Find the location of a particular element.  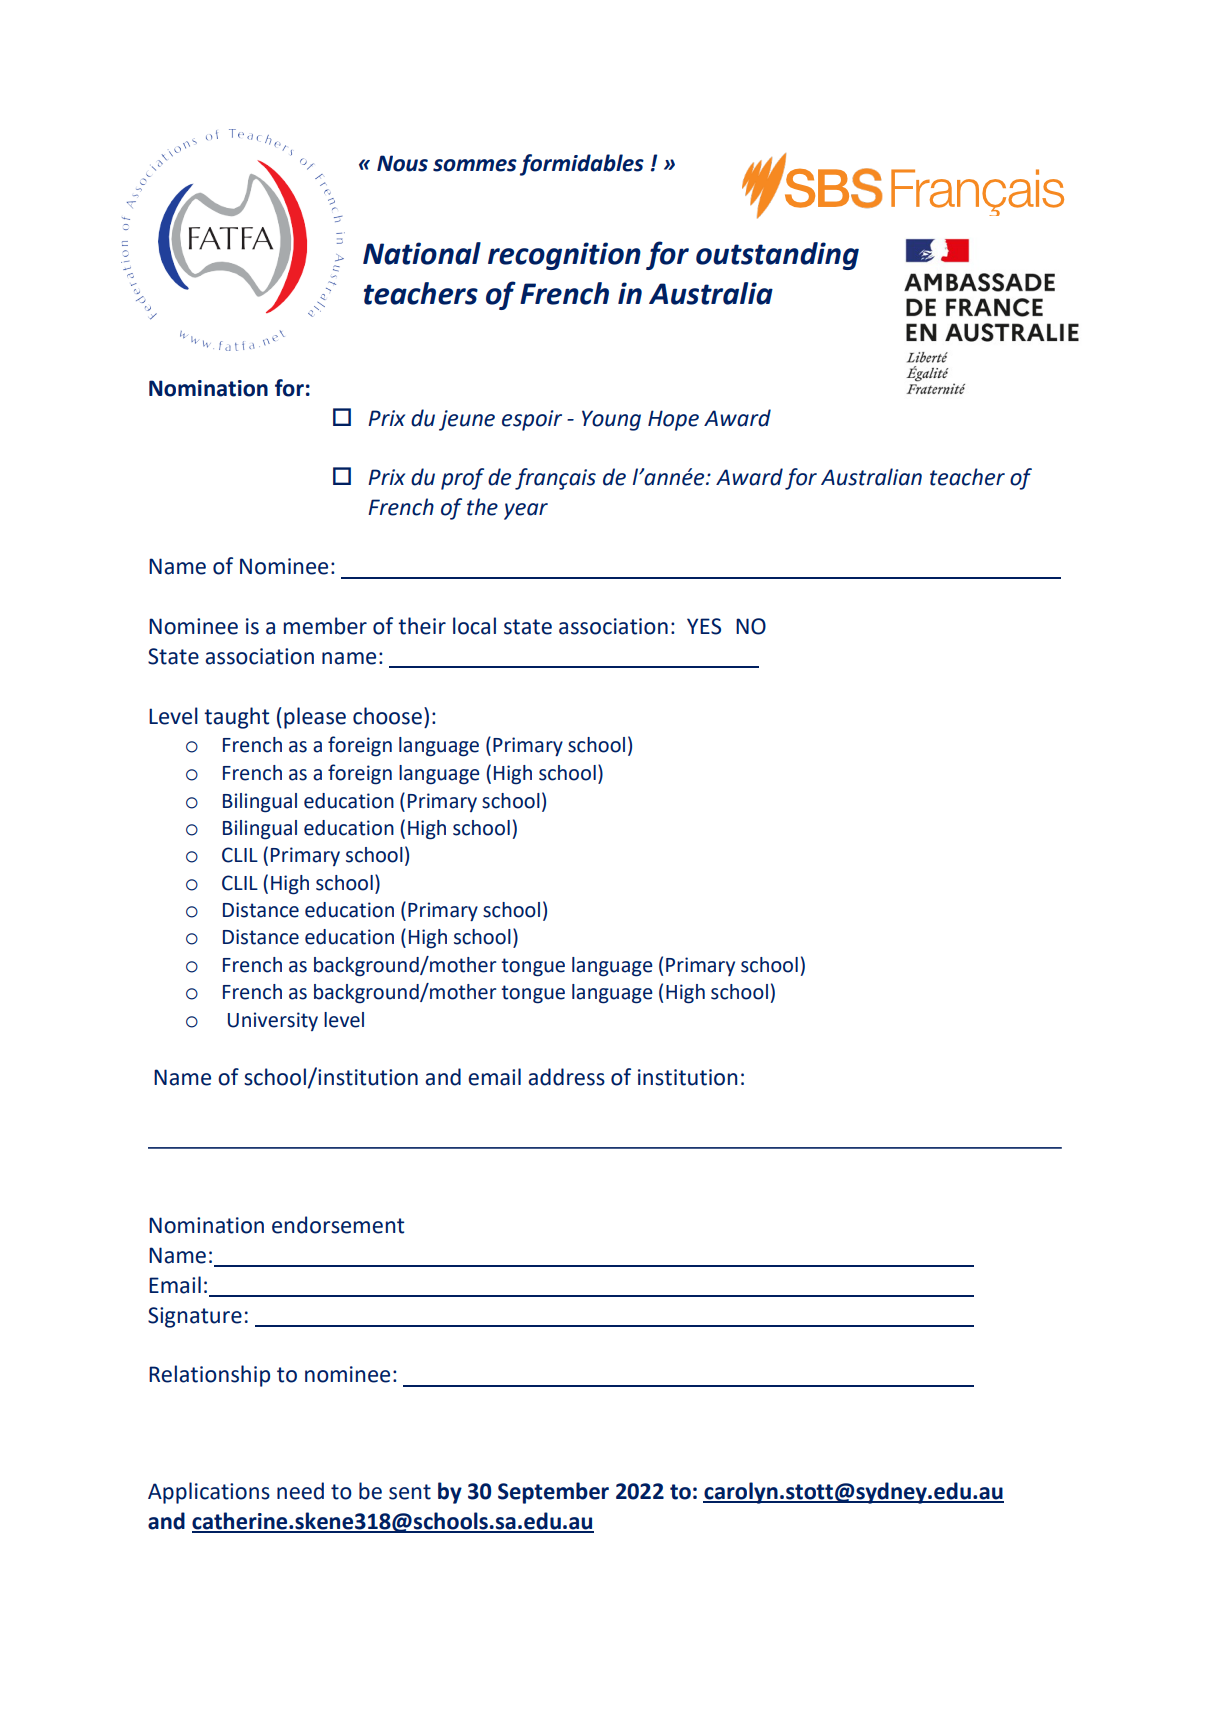

sommes is located at coordinates (475, 165).
